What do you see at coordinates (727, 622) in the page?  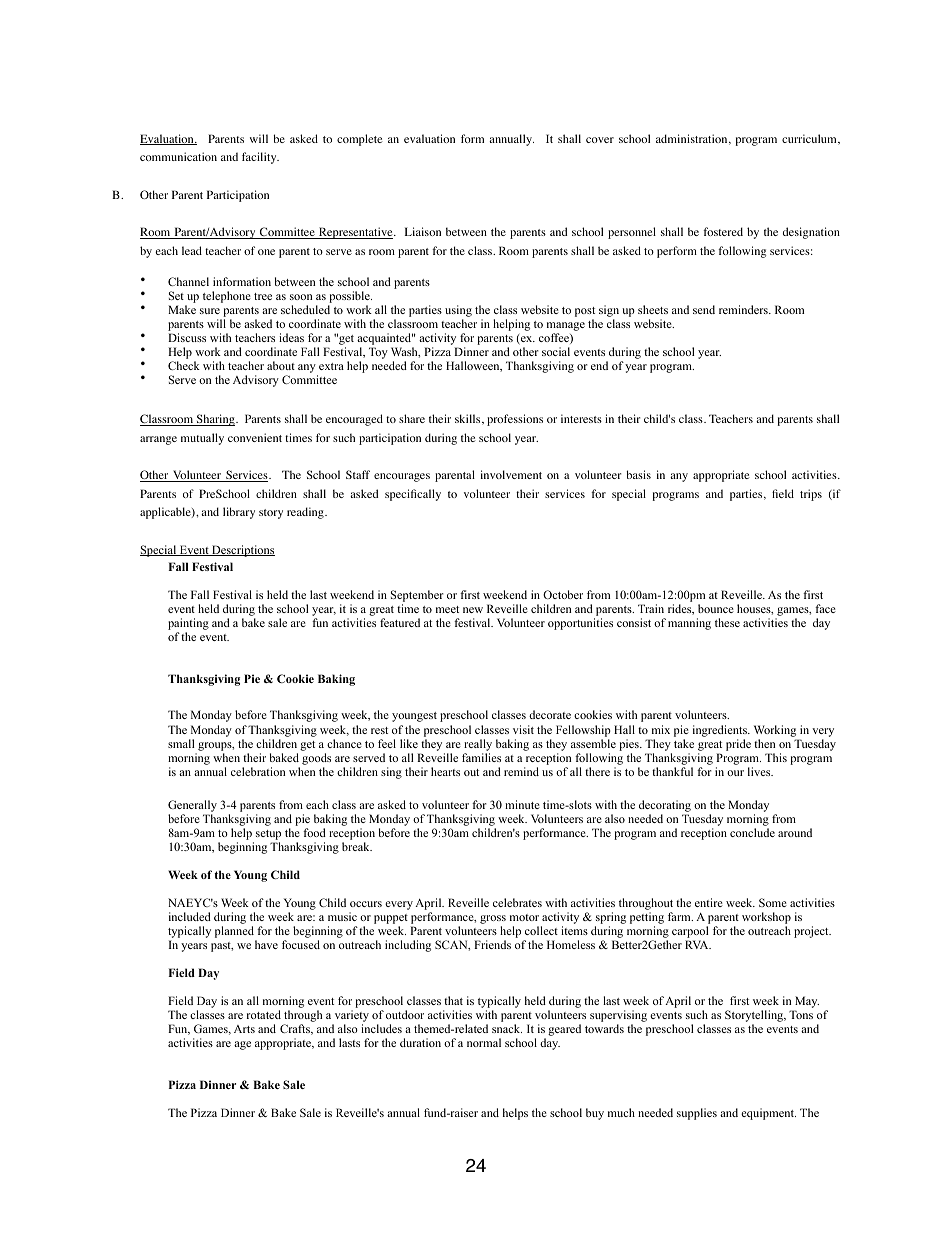 I see `these` at bounding box center [727, 622].
